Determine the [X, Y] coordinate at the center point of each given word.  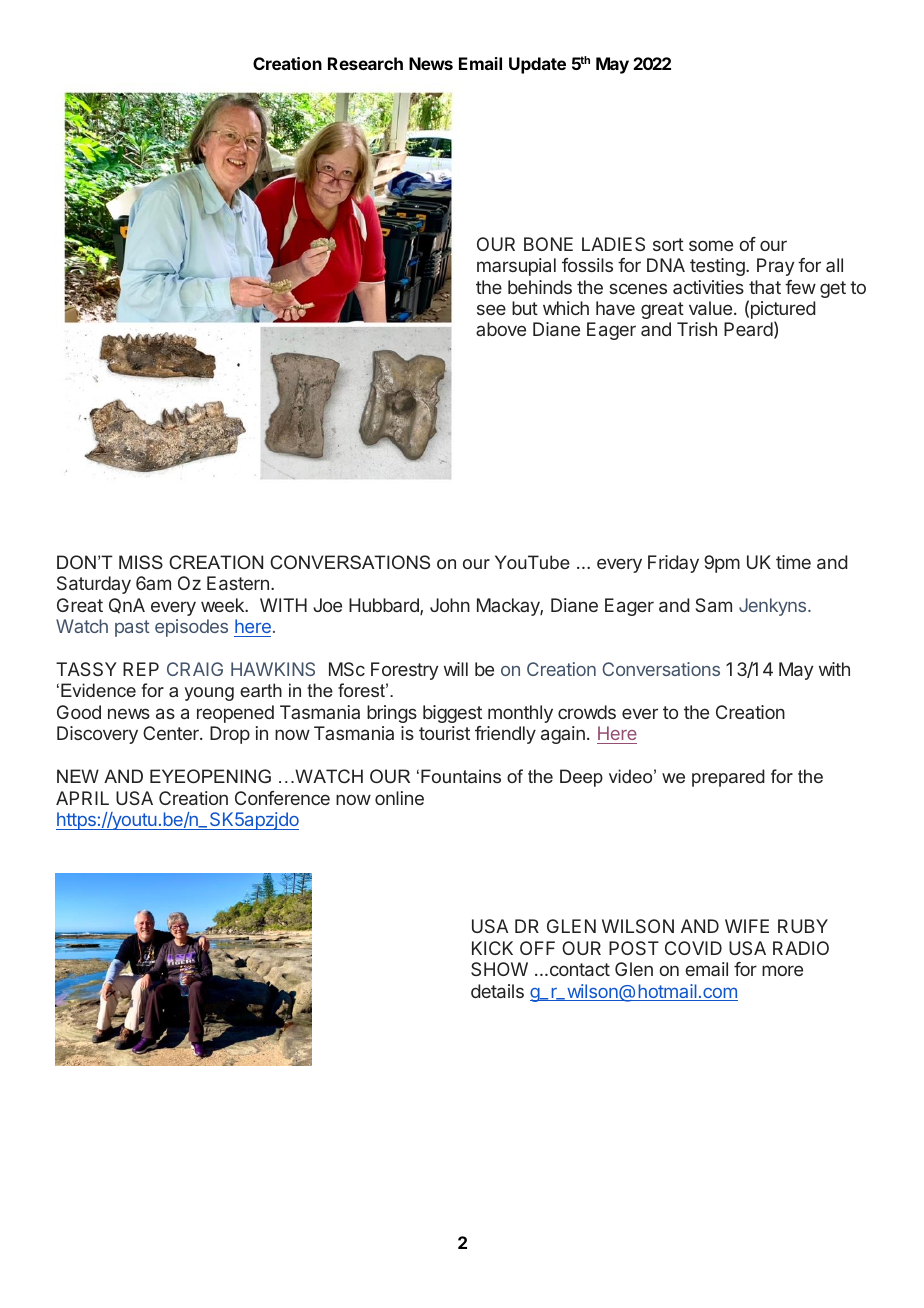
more [782, 970]
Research [365, 63]
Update [537, 65]
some [711, 245]
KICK [492, 948]
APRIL [82, 798]
